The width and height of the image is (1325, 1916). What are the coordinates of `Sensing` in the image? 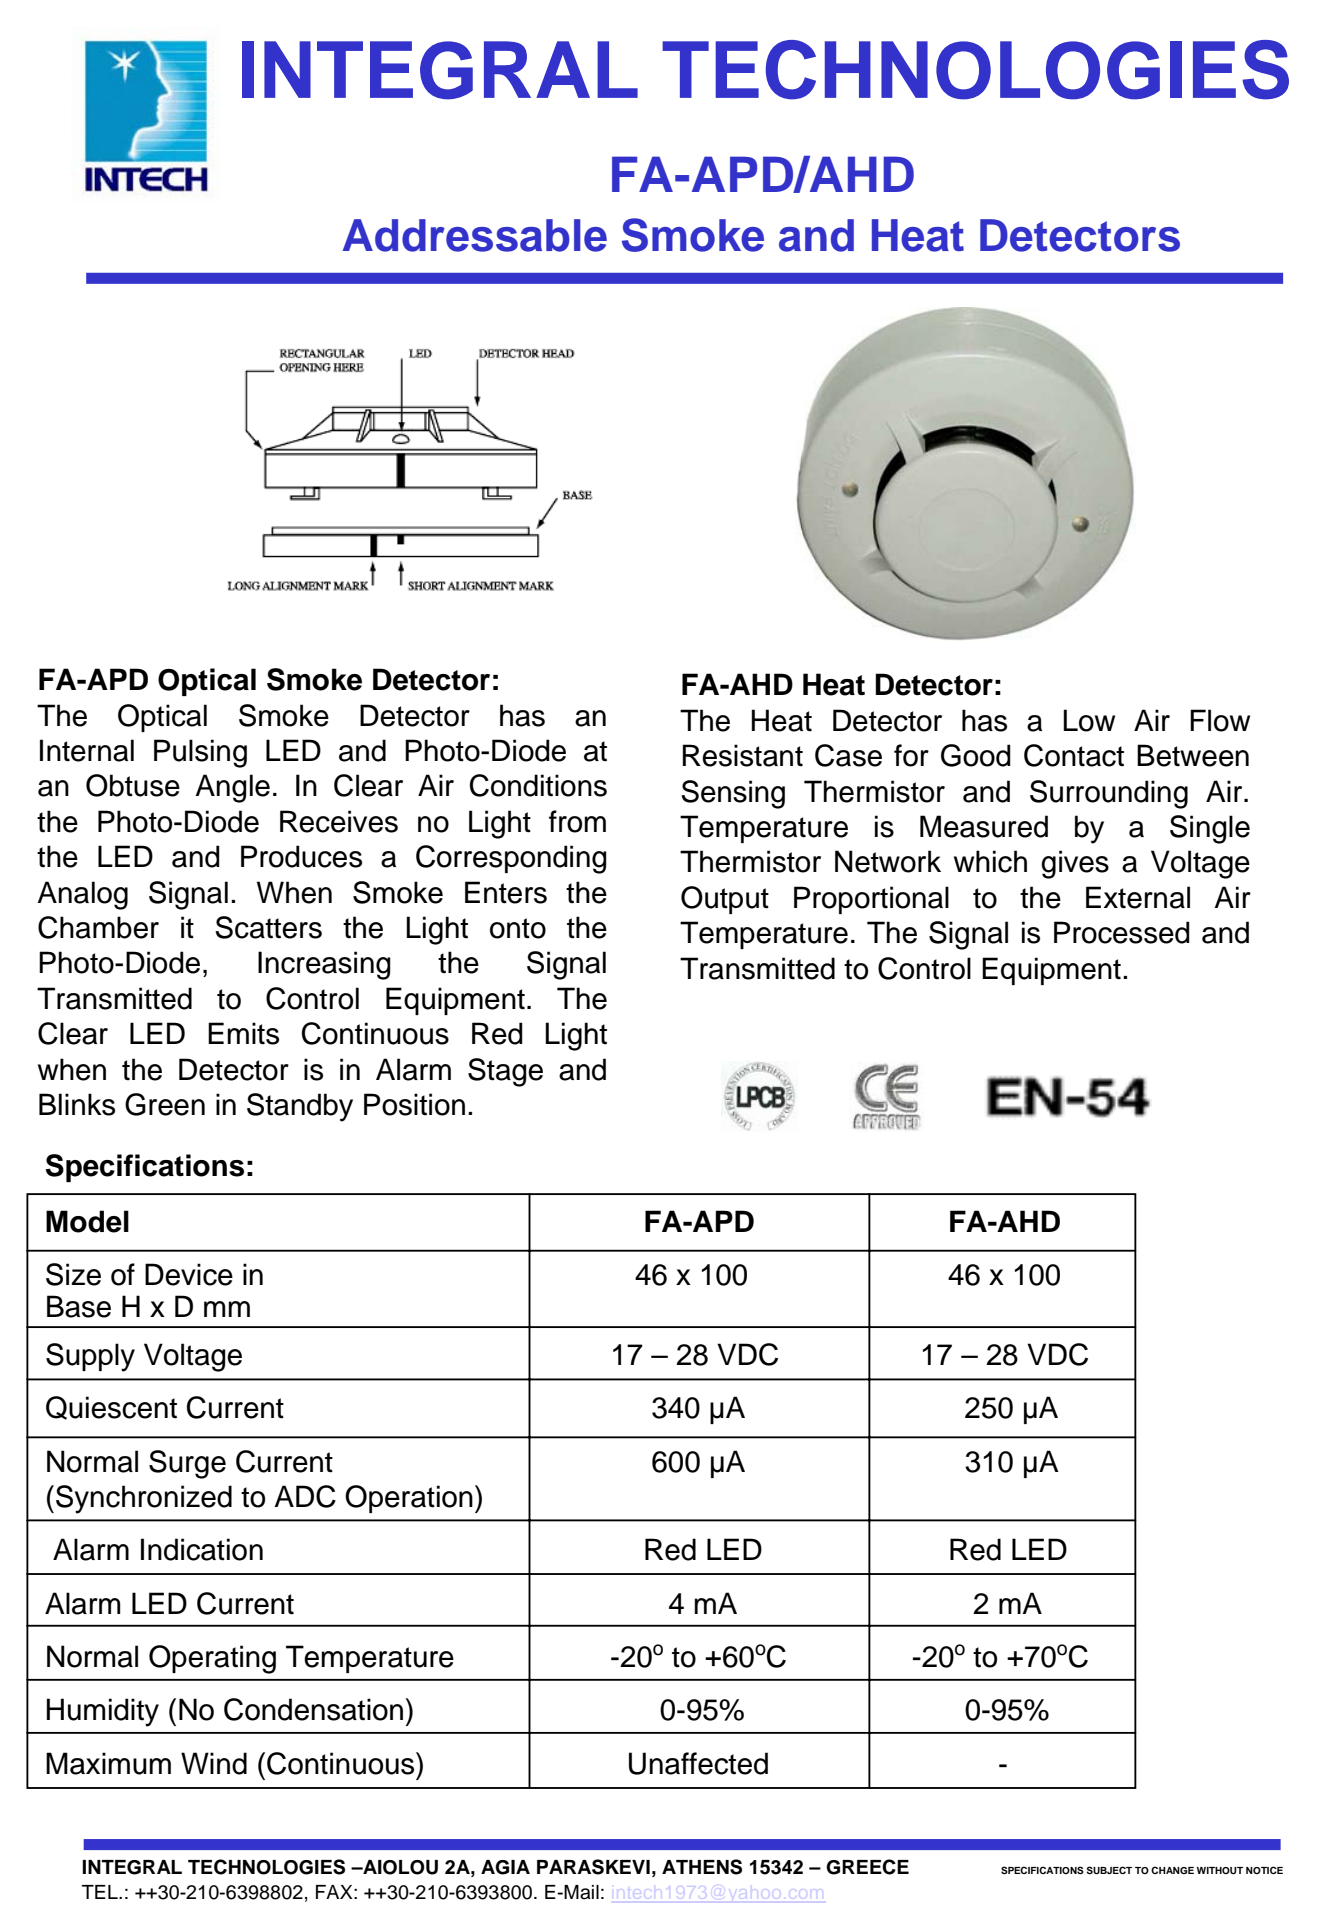 It's located at (733, 794).
